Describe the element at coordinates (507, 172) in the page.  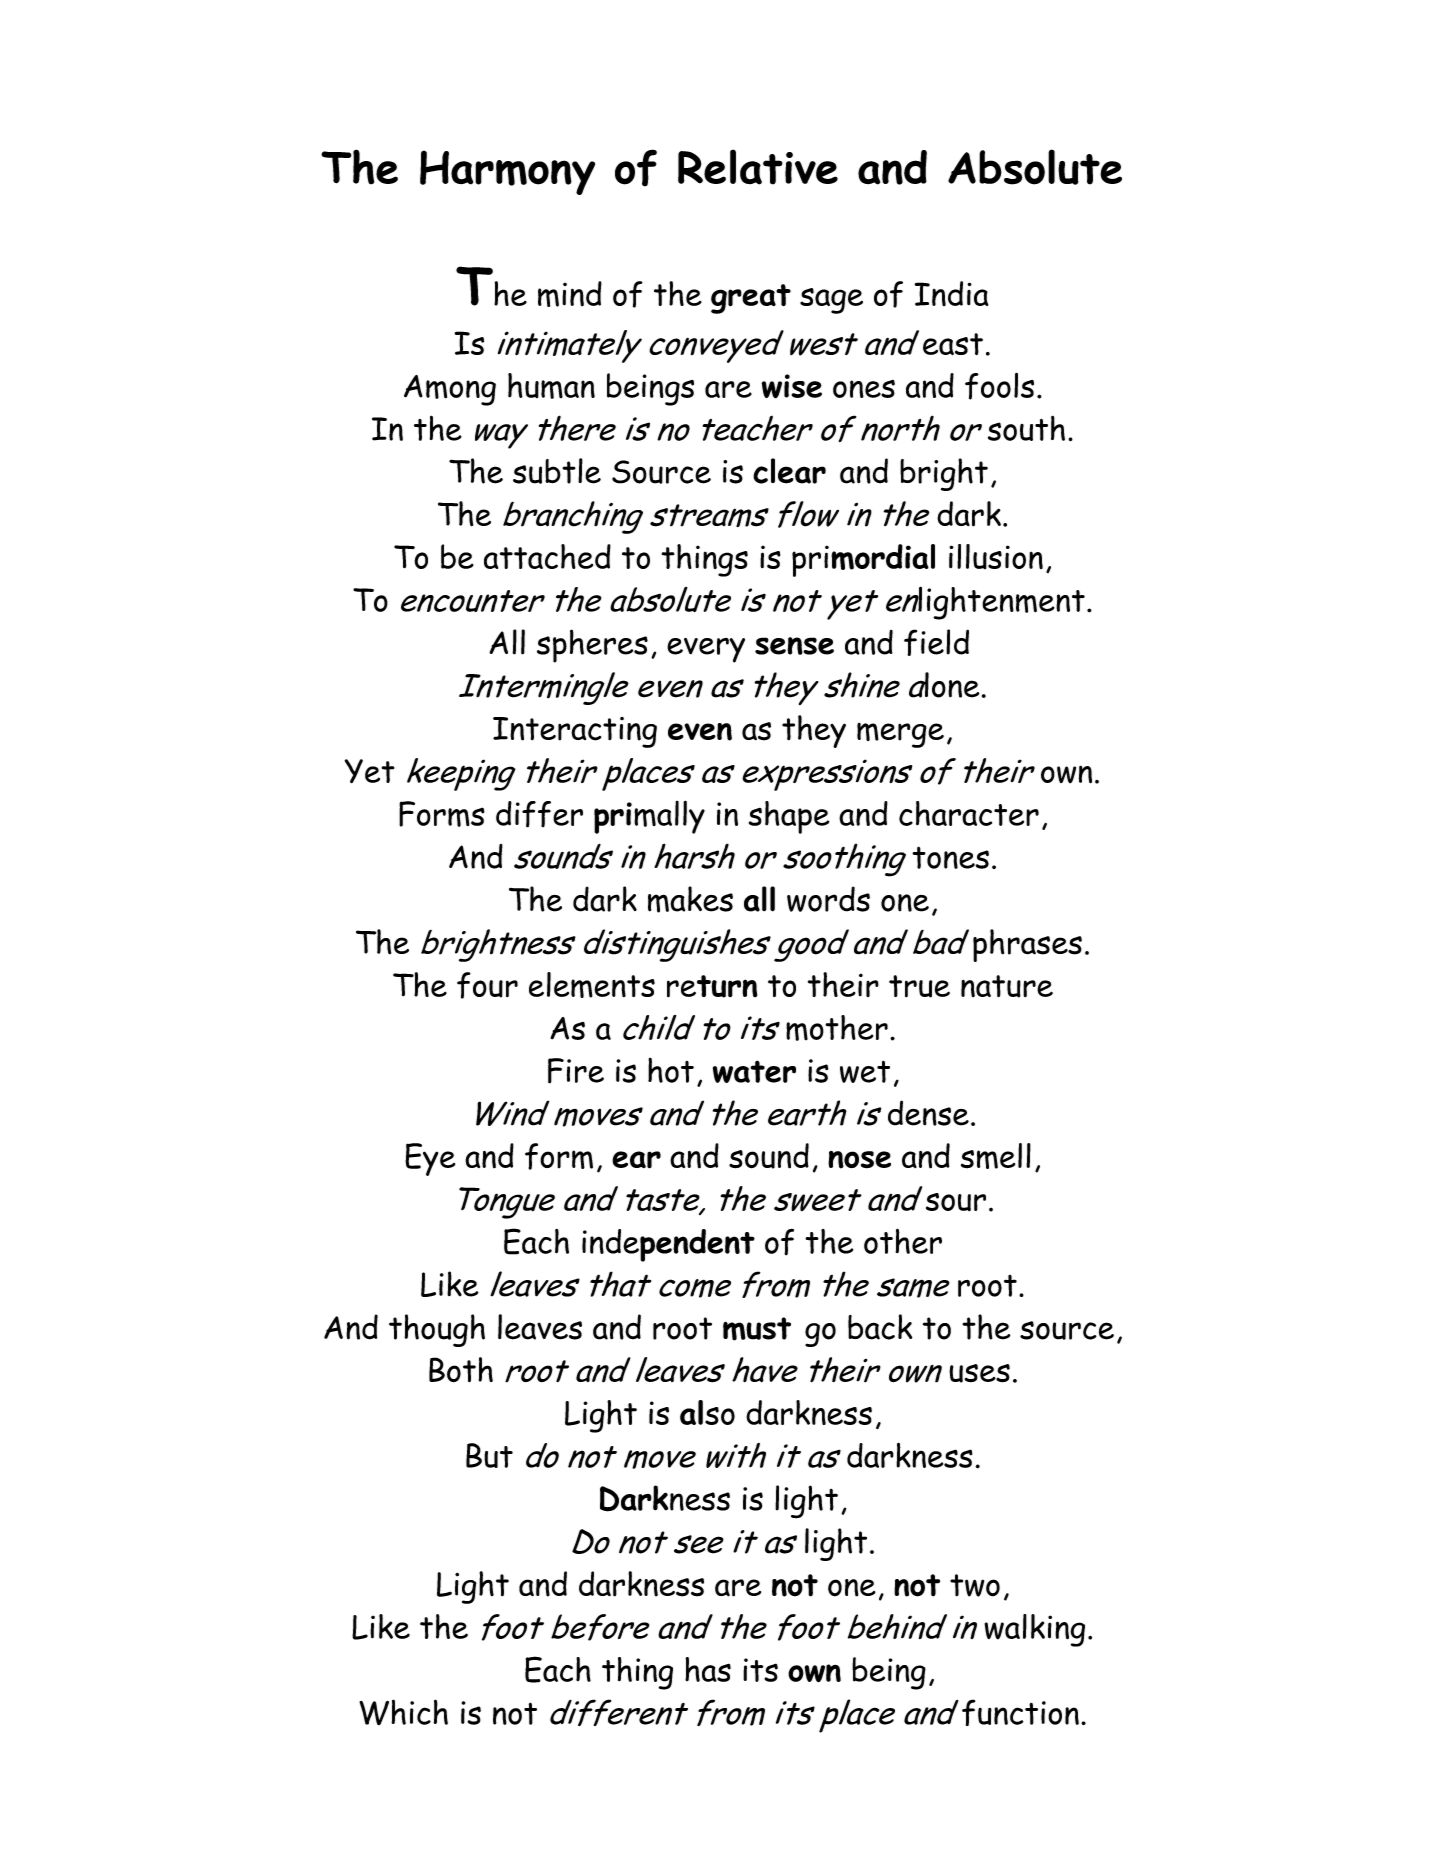
I see `Harmony` at that location.
